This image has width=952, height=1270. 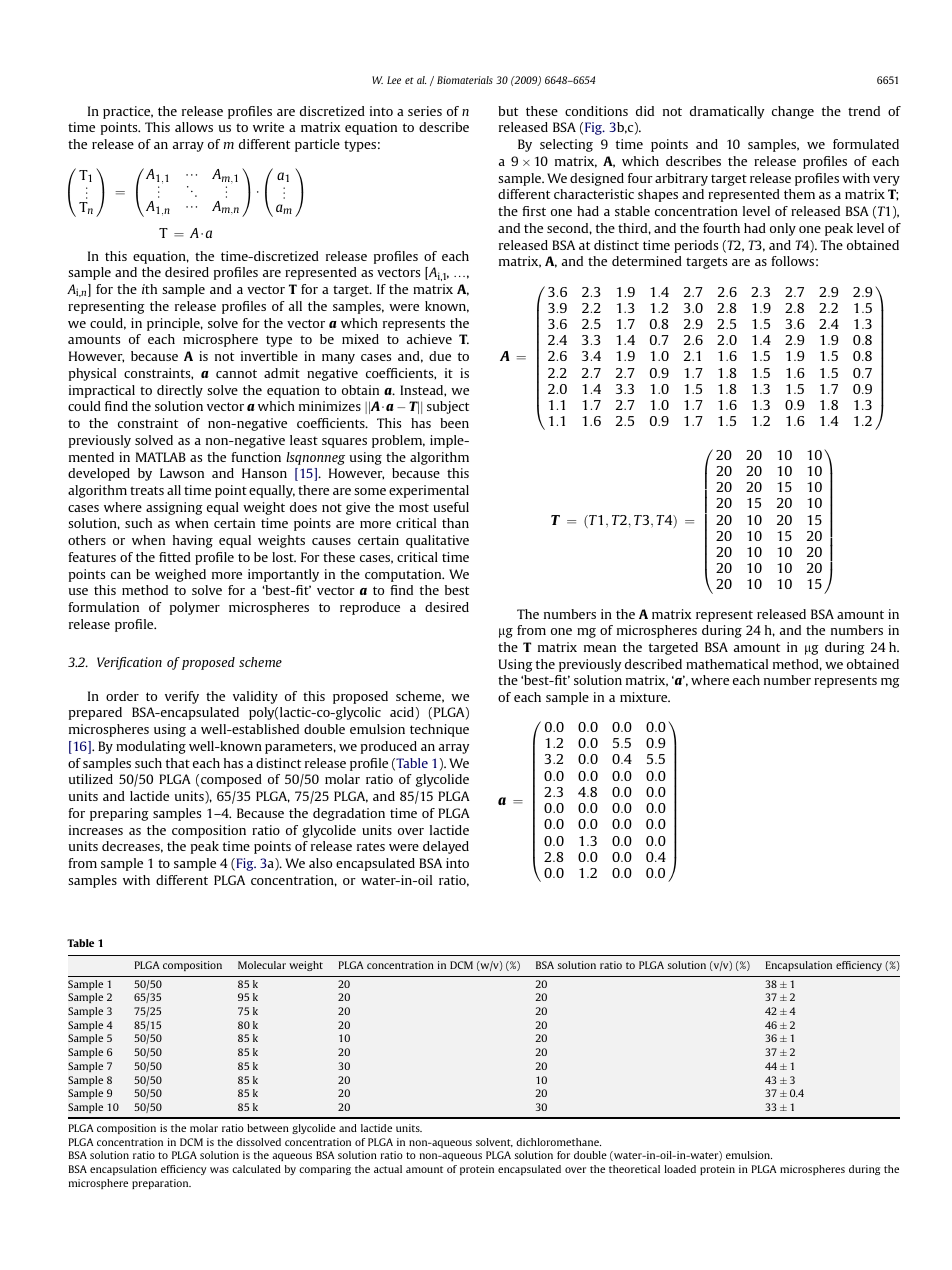 I want to click on change, so click(x=793, y=112).
